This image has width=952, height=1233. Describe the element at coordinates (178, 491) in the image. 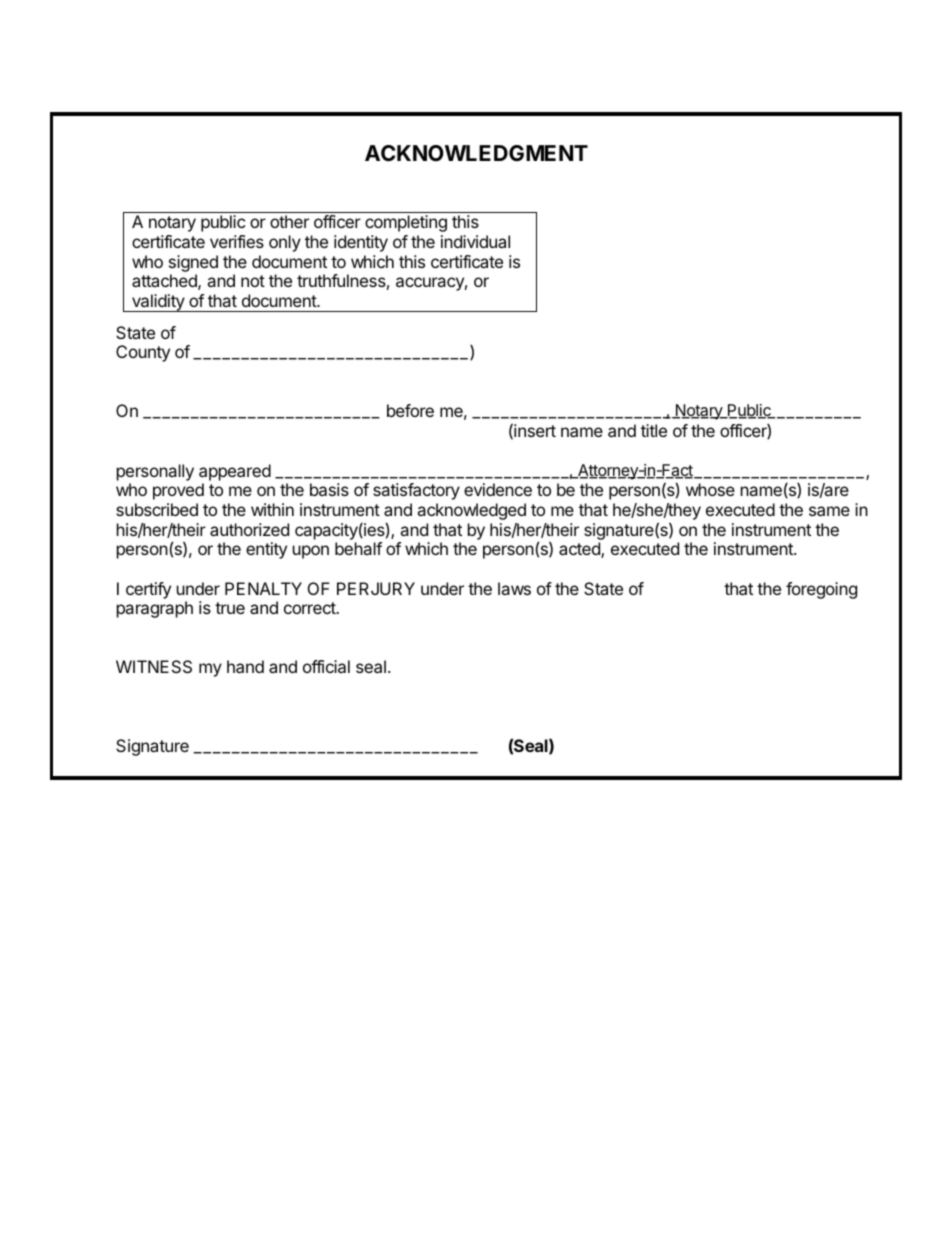

I see `proved` at that location.
